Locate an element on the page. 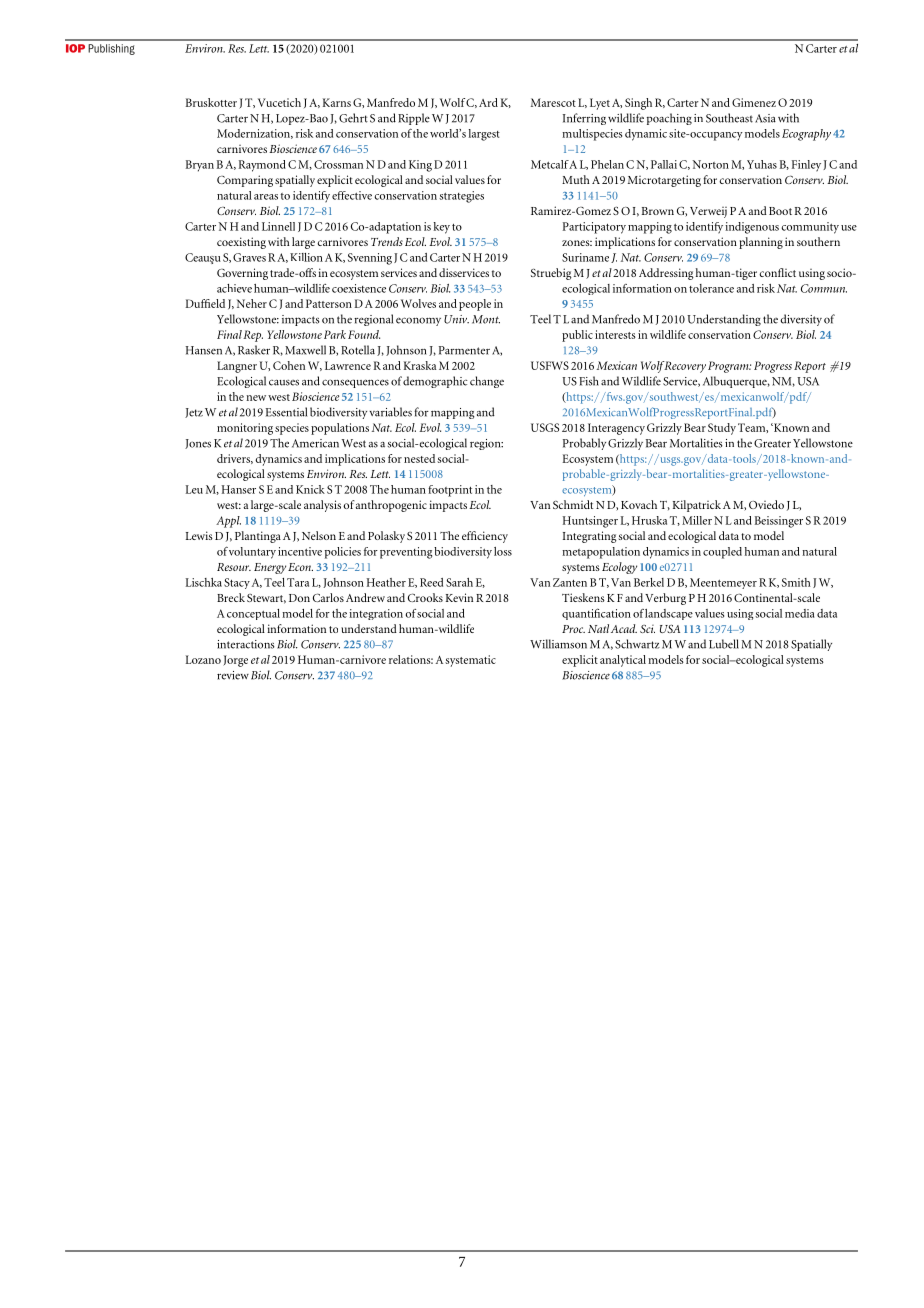  Recovery is located at coordinates (684, 367).
